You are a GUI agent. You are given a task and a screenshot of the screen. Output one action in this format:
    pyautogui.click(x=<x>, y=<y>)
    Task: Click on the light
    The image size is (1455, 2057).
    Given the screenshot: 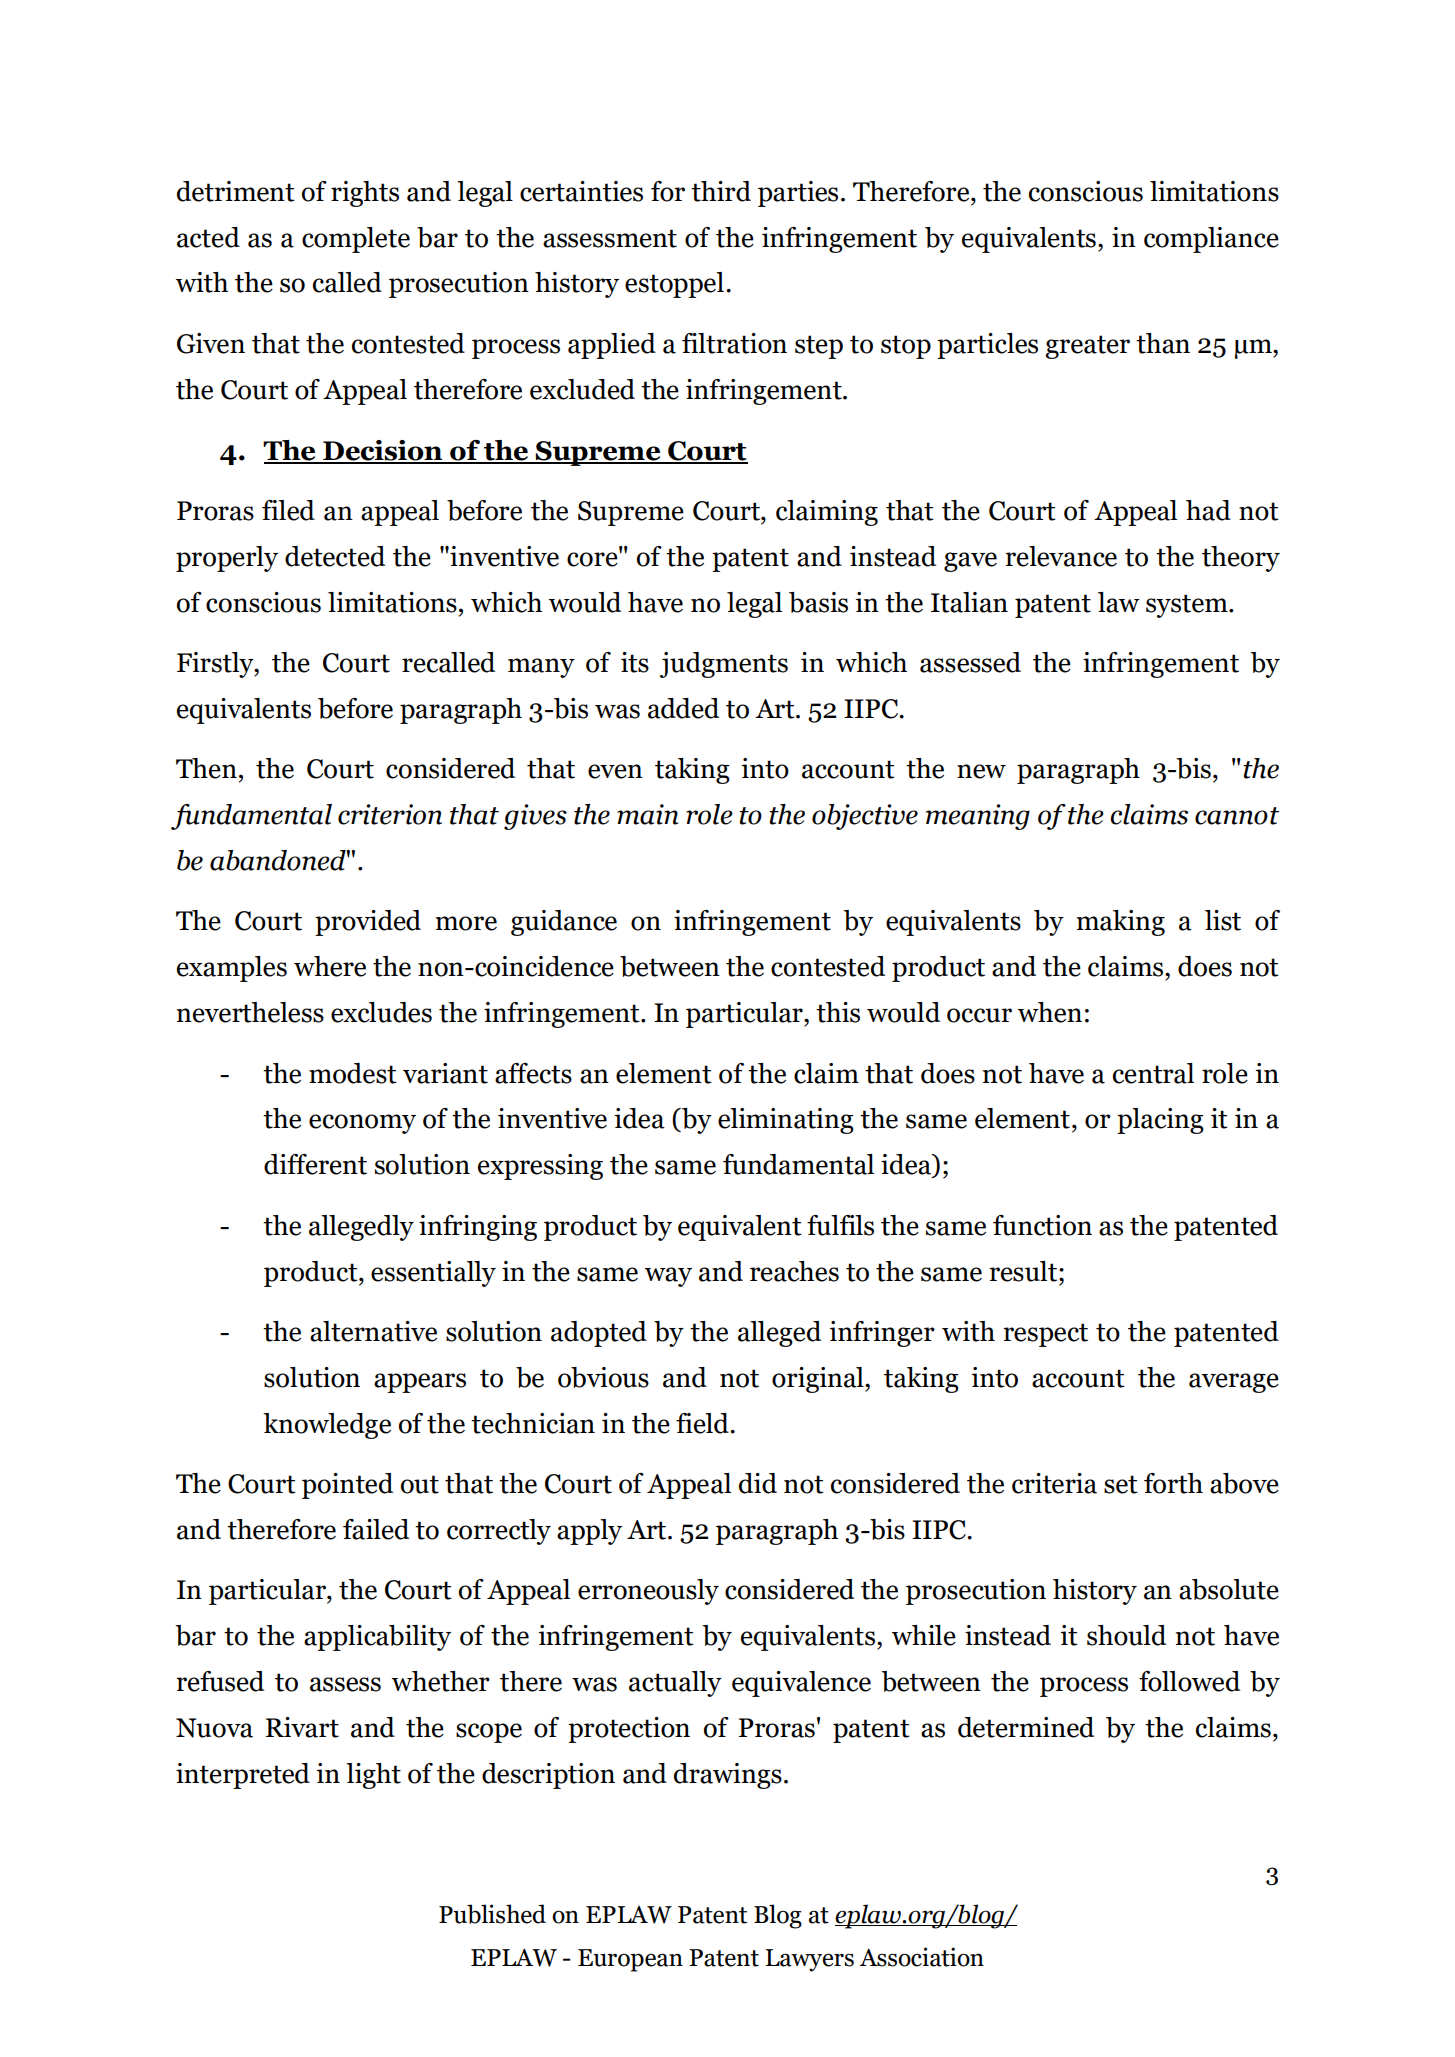 What is the action you would take?
    pyautogui.click(x=373, y=1776)
